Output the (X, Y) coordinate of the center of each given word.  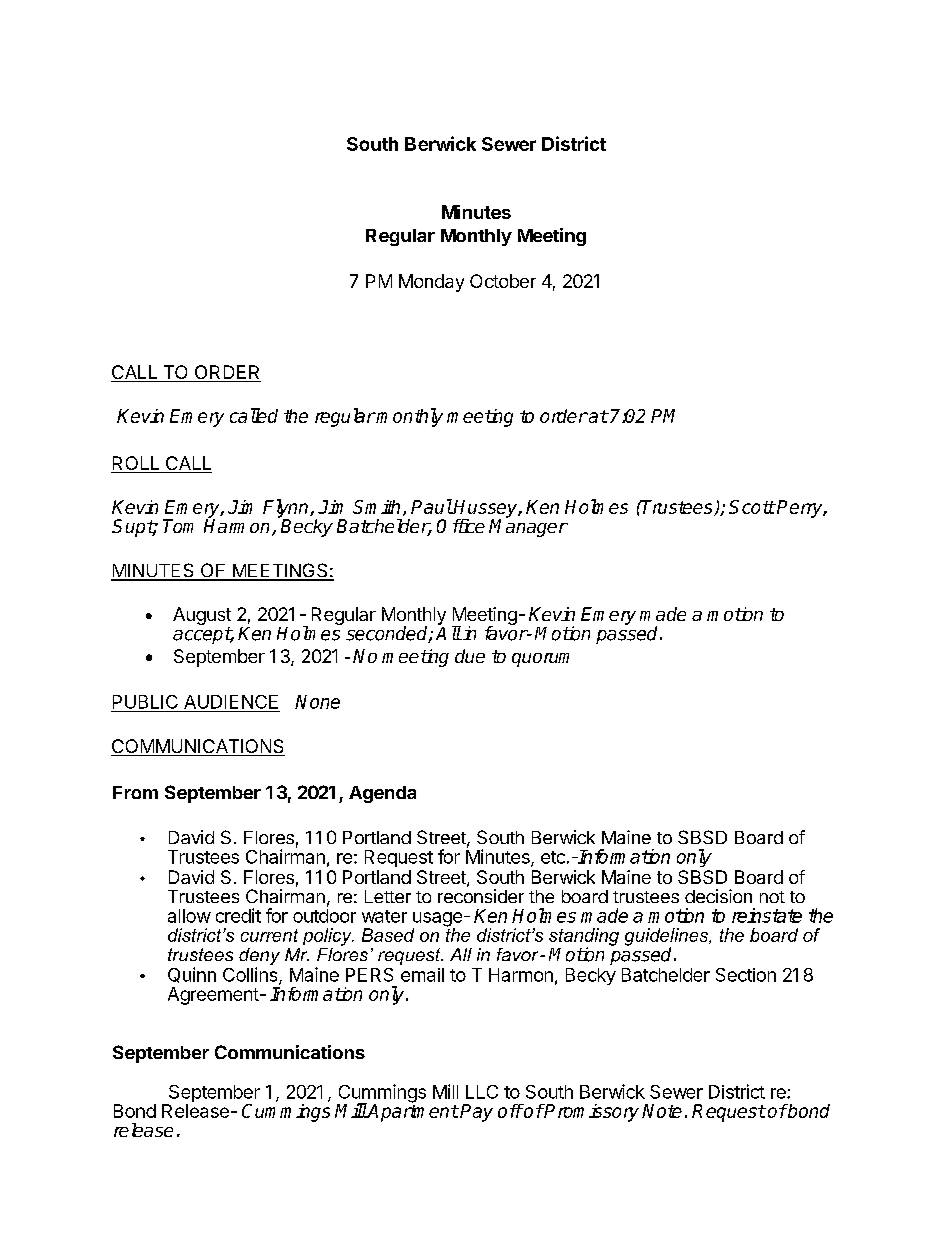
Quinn (192, 975)
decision (718, 896)
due (470, 656)
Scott (752, 507)
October (503, 281)
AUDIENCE (231, 702)
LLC (482, 1092)
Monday (431, 283)
